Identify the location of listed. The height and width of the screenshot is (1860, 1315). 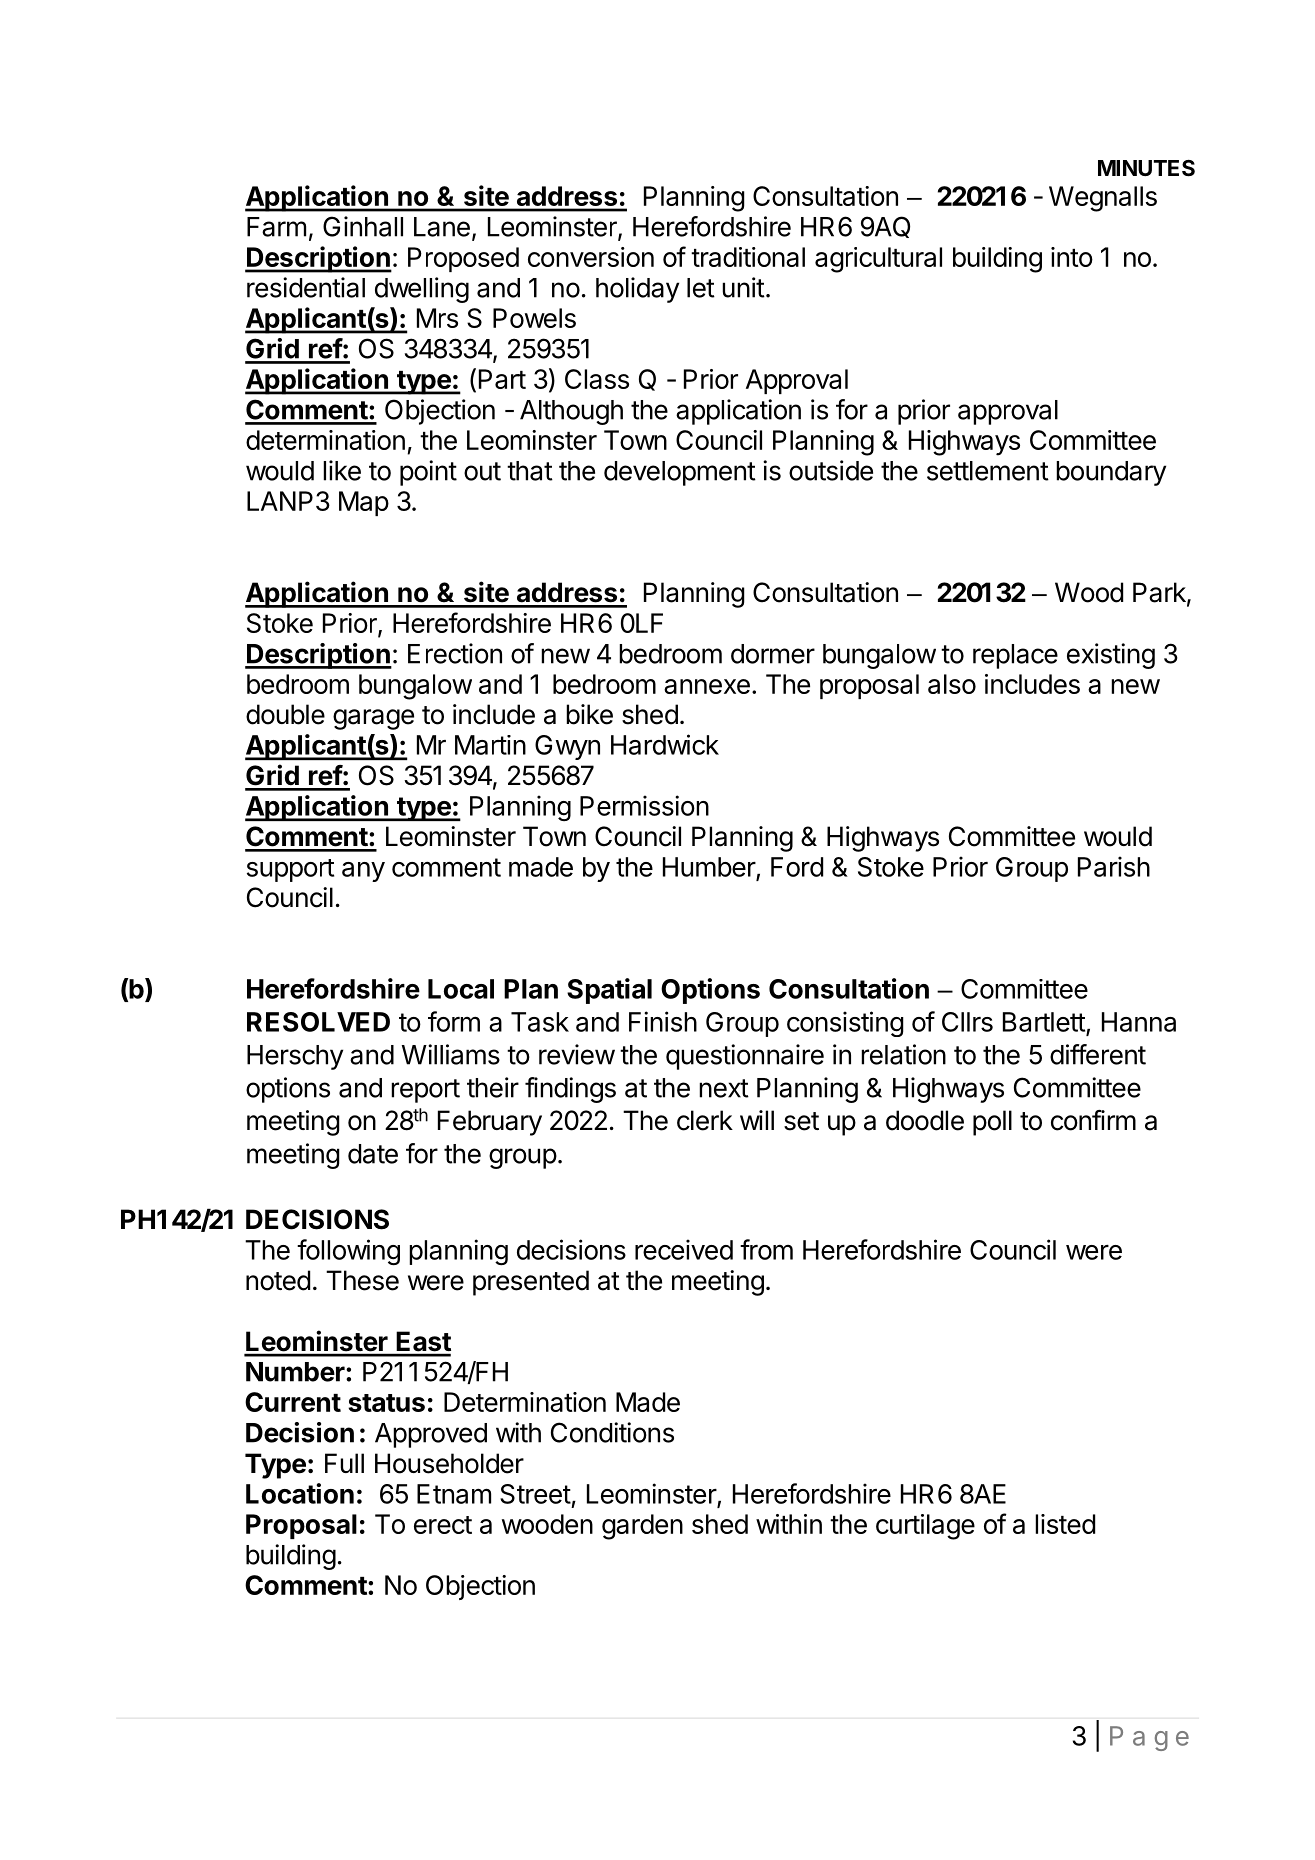
(1065, 1524).
